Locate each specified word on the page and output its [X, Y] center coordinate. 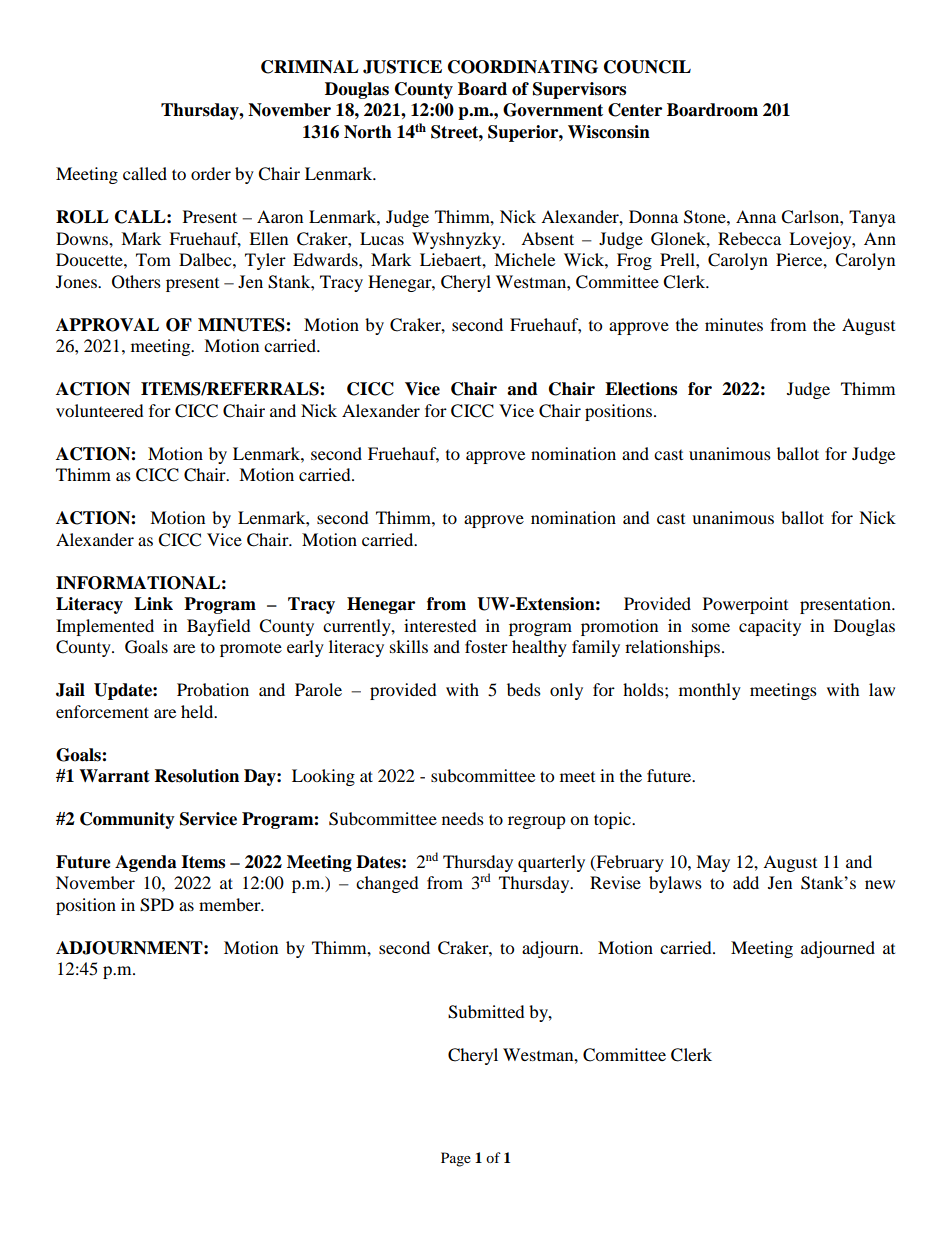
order [211, 173]
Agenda [146, 863]
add [746, 882]
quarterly [551, 863]
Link [153, 603]
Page [456, 1159]
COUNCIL [647, 67]
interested [440, 625]
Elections [641, 389]
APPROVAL [107, 325]
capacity [770, 627]
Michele [524, 259]
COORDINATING [523, 67]
